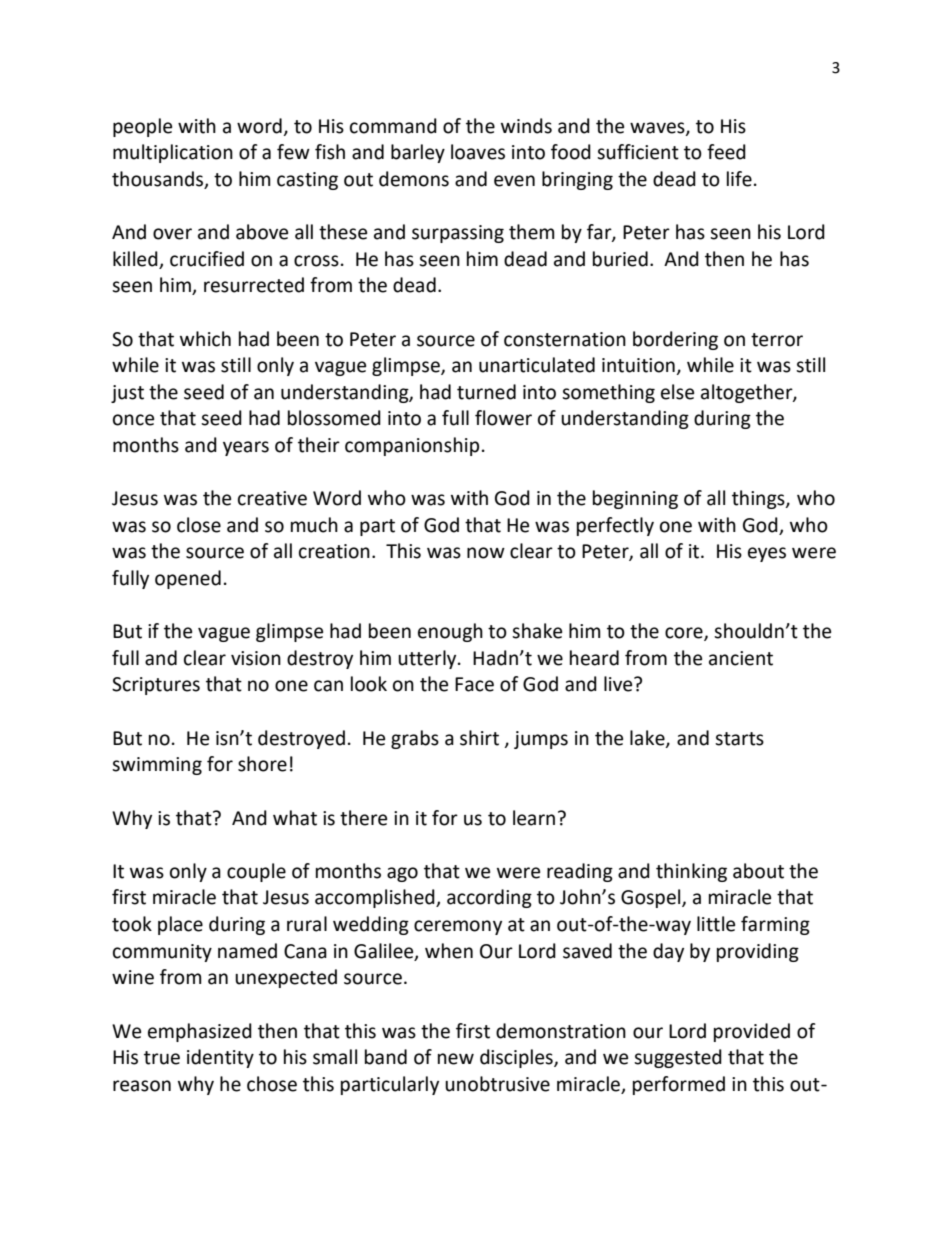  What do you see at coordinates (486, 392) in the screenshot?
I see `turned` at bounding box center [486, 392].
